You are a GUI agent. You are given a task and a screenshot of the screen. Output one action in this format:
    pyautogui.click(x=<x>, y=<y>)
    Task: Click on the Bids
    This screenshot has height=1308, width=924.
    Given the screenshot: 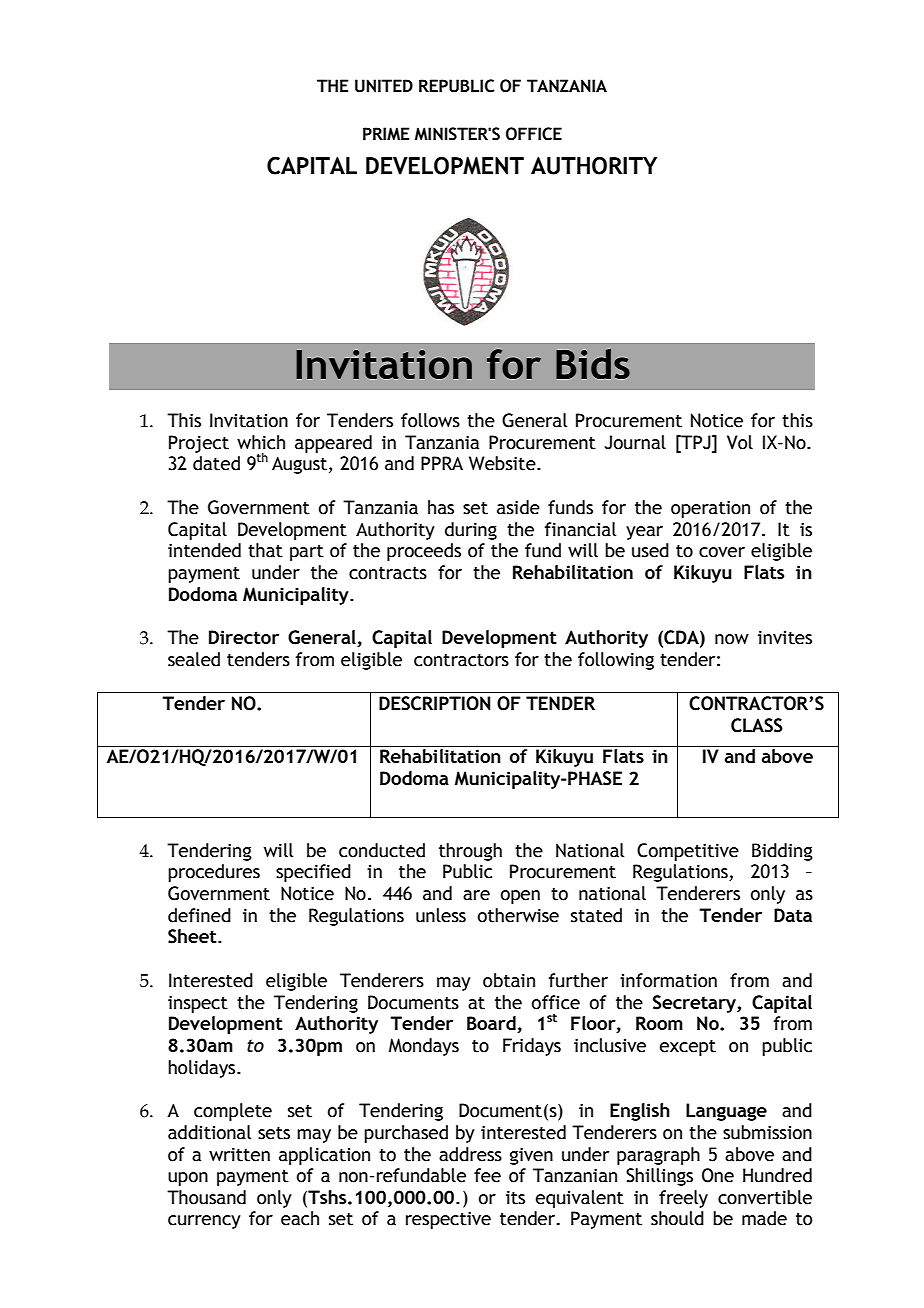 What is the action you would take?
    pyautogui.click(x=593, y=364)
